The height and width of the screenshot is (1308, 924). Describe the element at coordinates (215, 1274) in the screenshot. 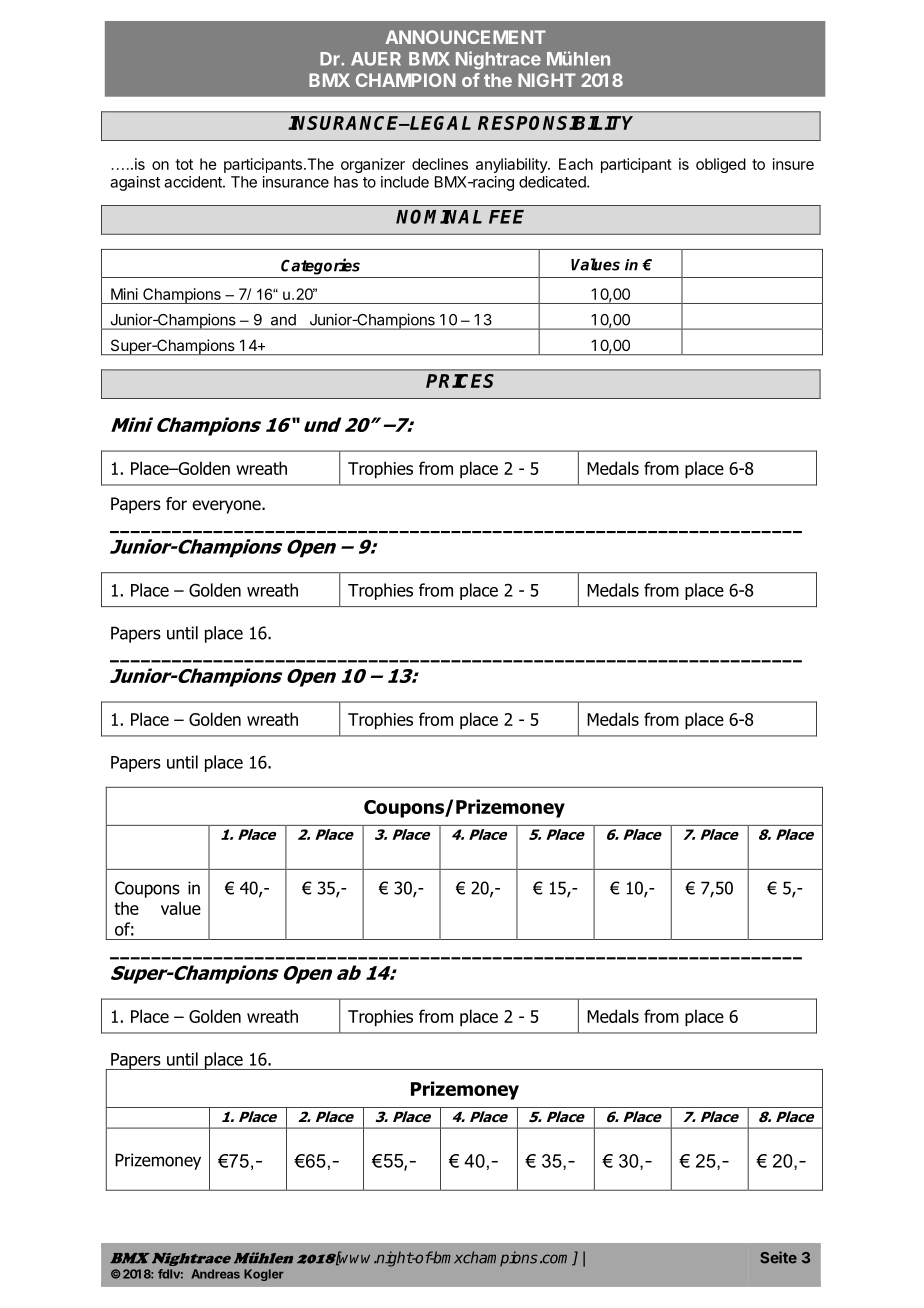

I see `Andreas` at that location.
